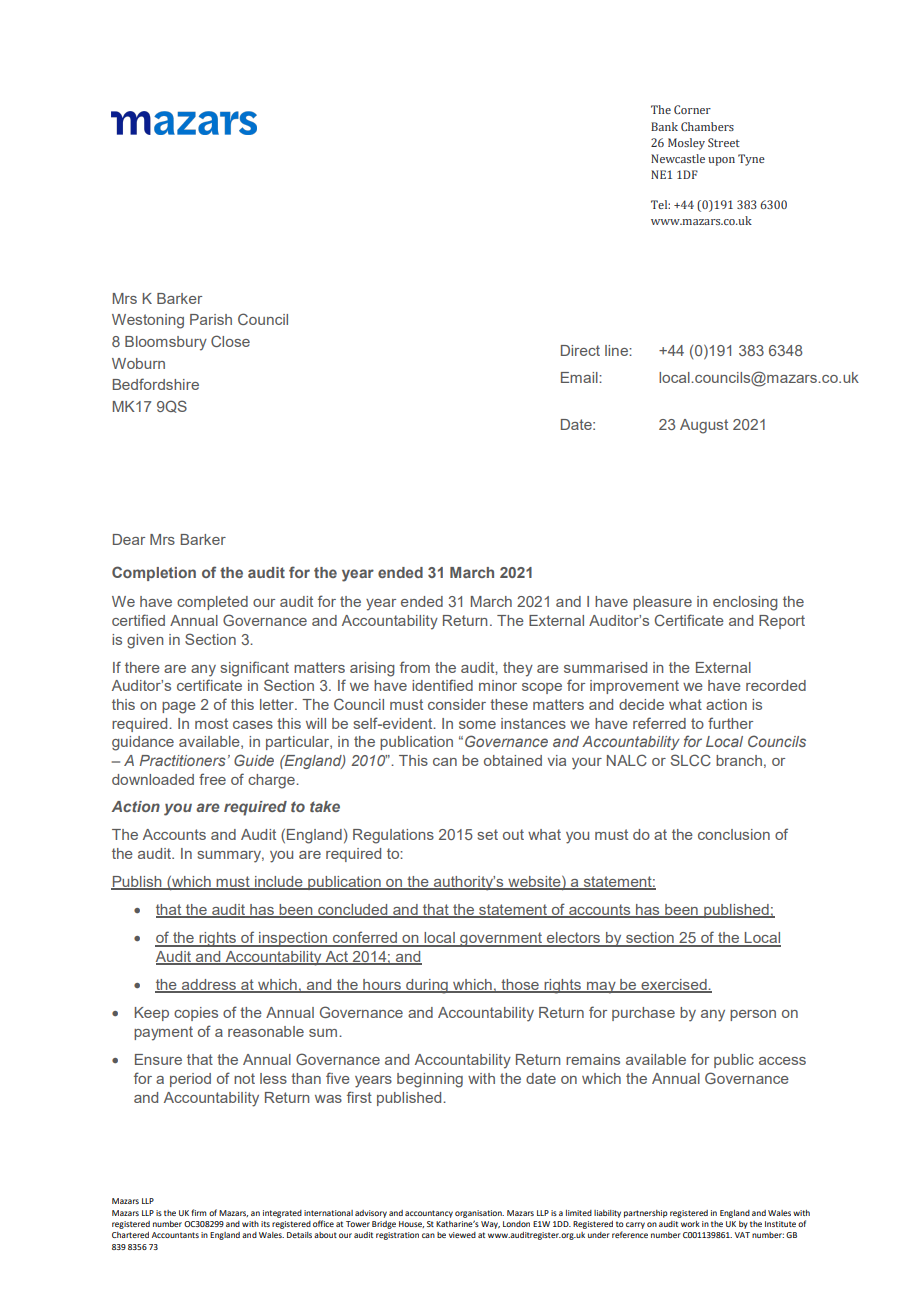 The width and height of the screenshot is (924, 1308). I want to click on firm, so click(199, 1212).
